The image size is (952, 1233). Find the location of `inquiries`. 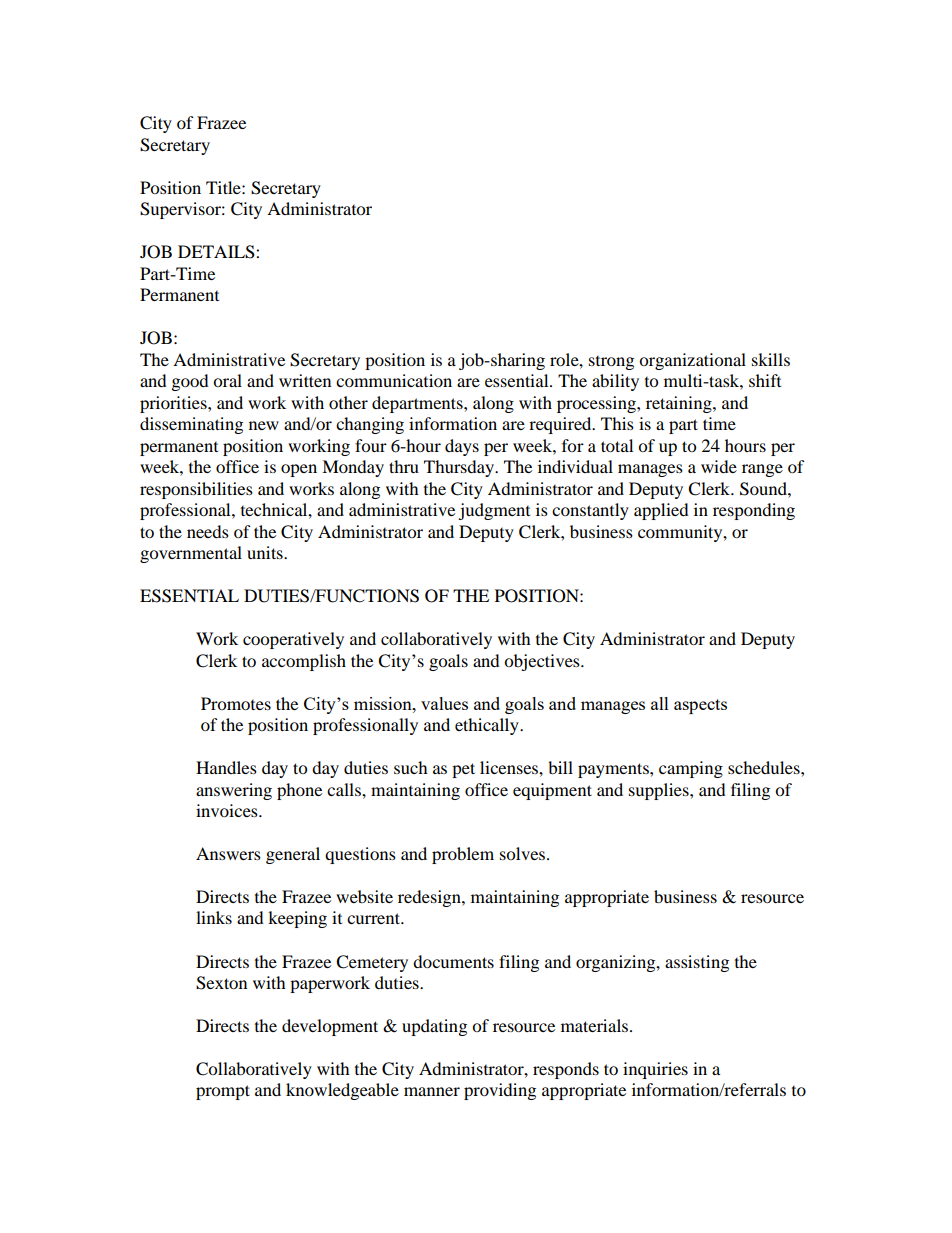

inquiries is located at coordinates (655, 1070).
